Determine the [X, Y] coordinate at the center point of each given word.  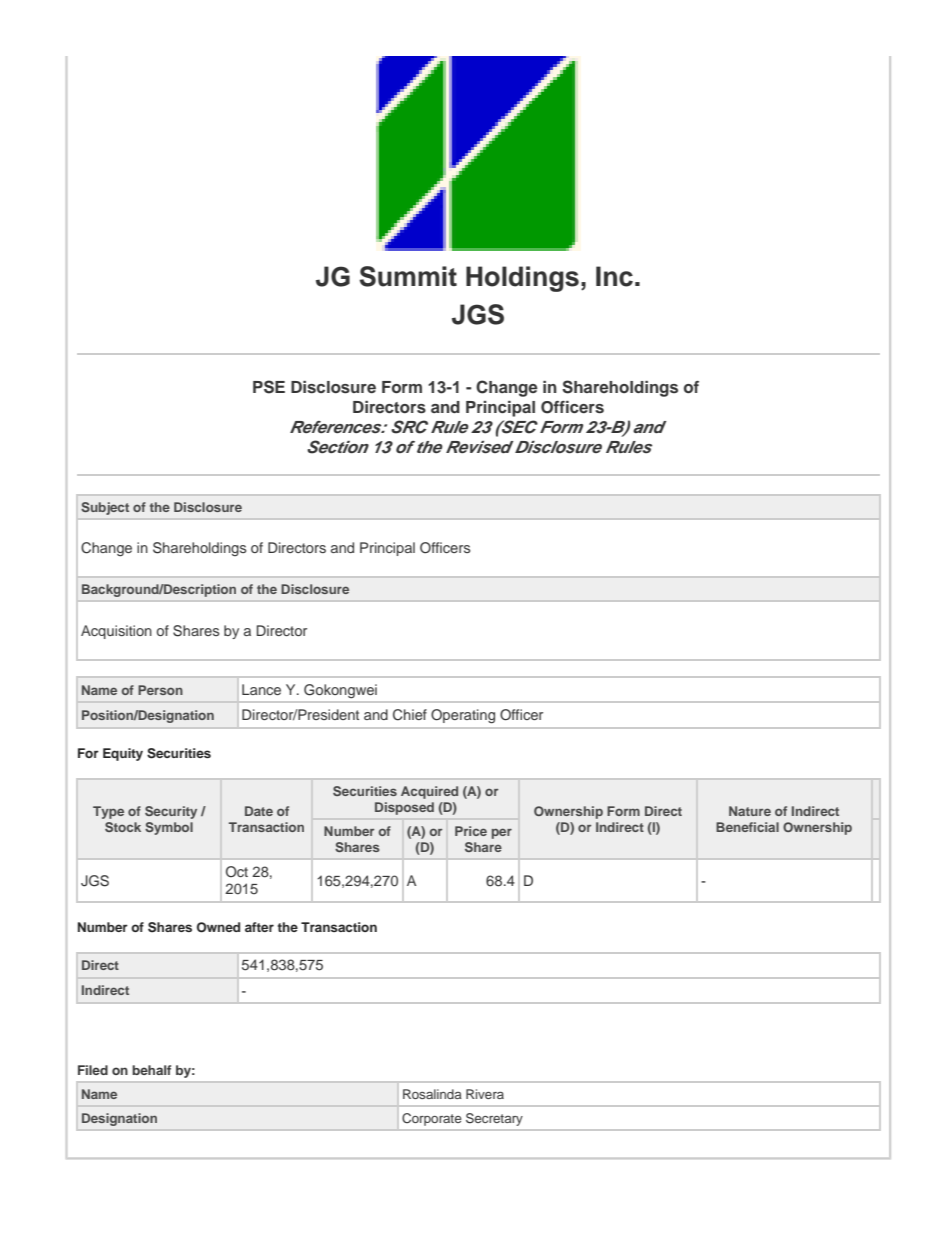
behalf [151, 1070]
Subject [105, 508]
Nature [750, 811]
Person [160, 690]
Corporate [432, 1119]
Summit [408, 276]
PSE [269, 387]
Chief [410, 715]
